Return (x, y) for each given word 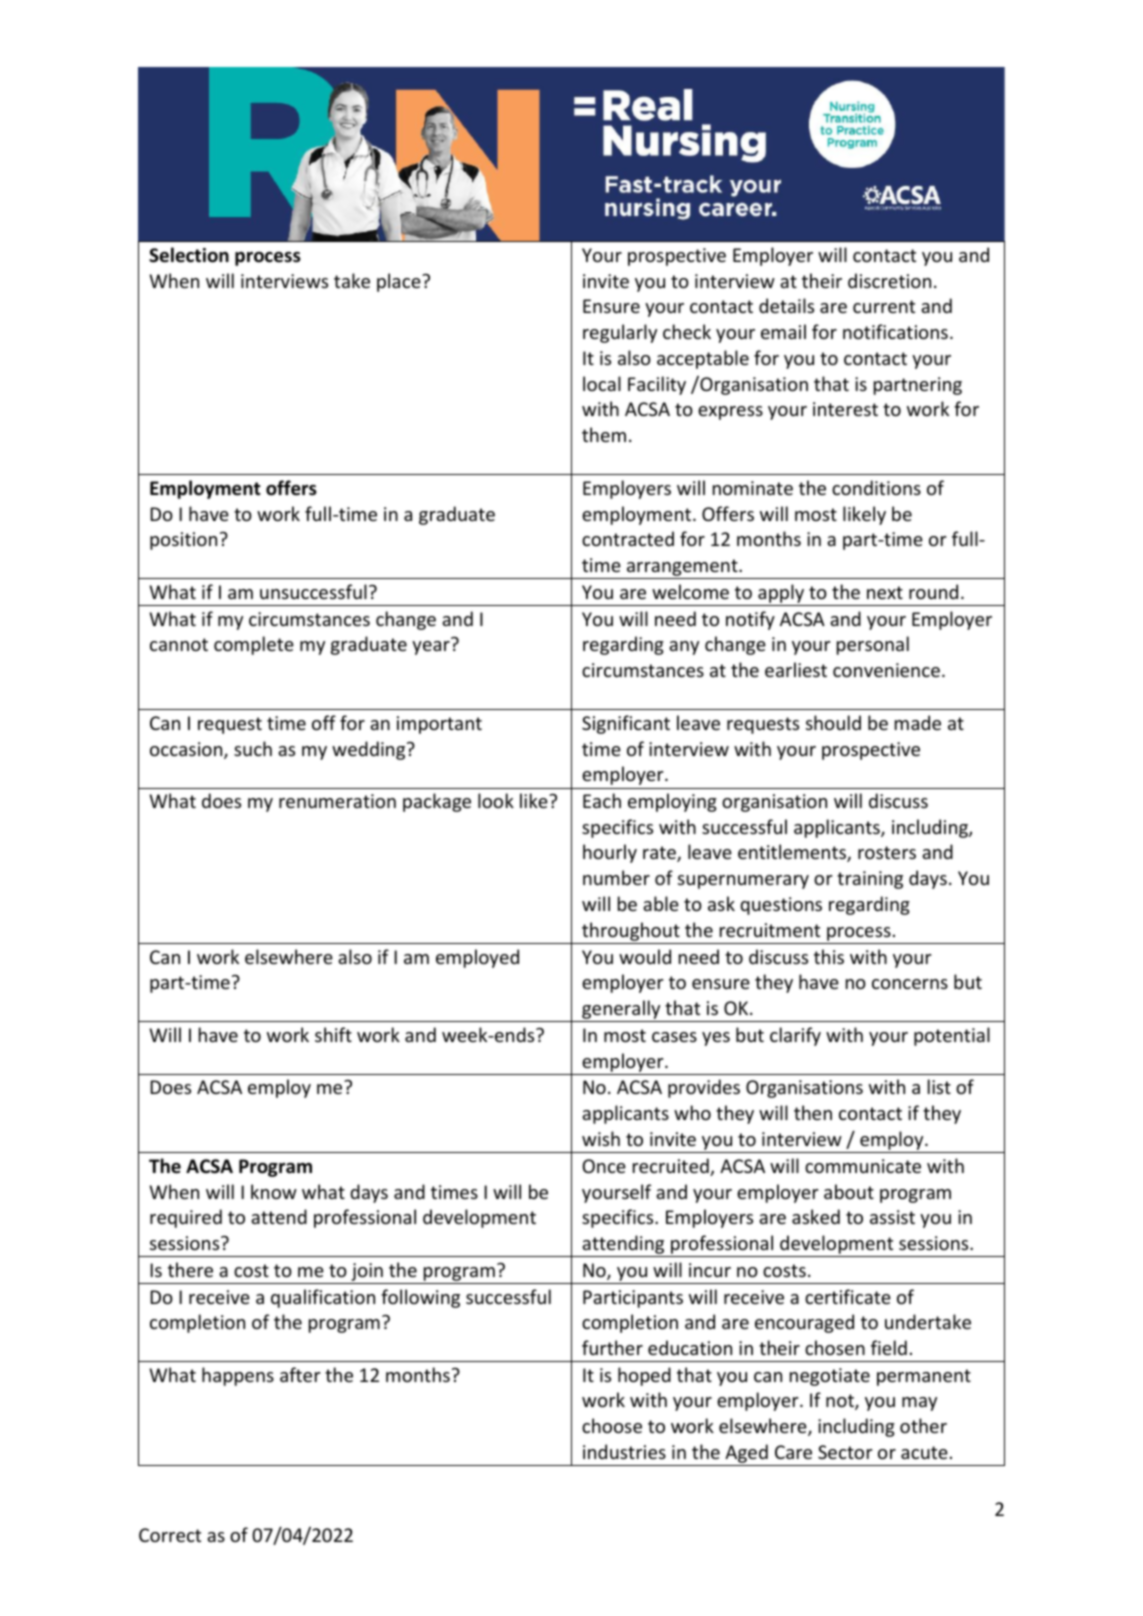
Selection (189, 255)
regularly (620, 333)
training (870, 880)
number (616, 877)
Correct (170, 1535)
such (253, 748)
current (884, 306)
